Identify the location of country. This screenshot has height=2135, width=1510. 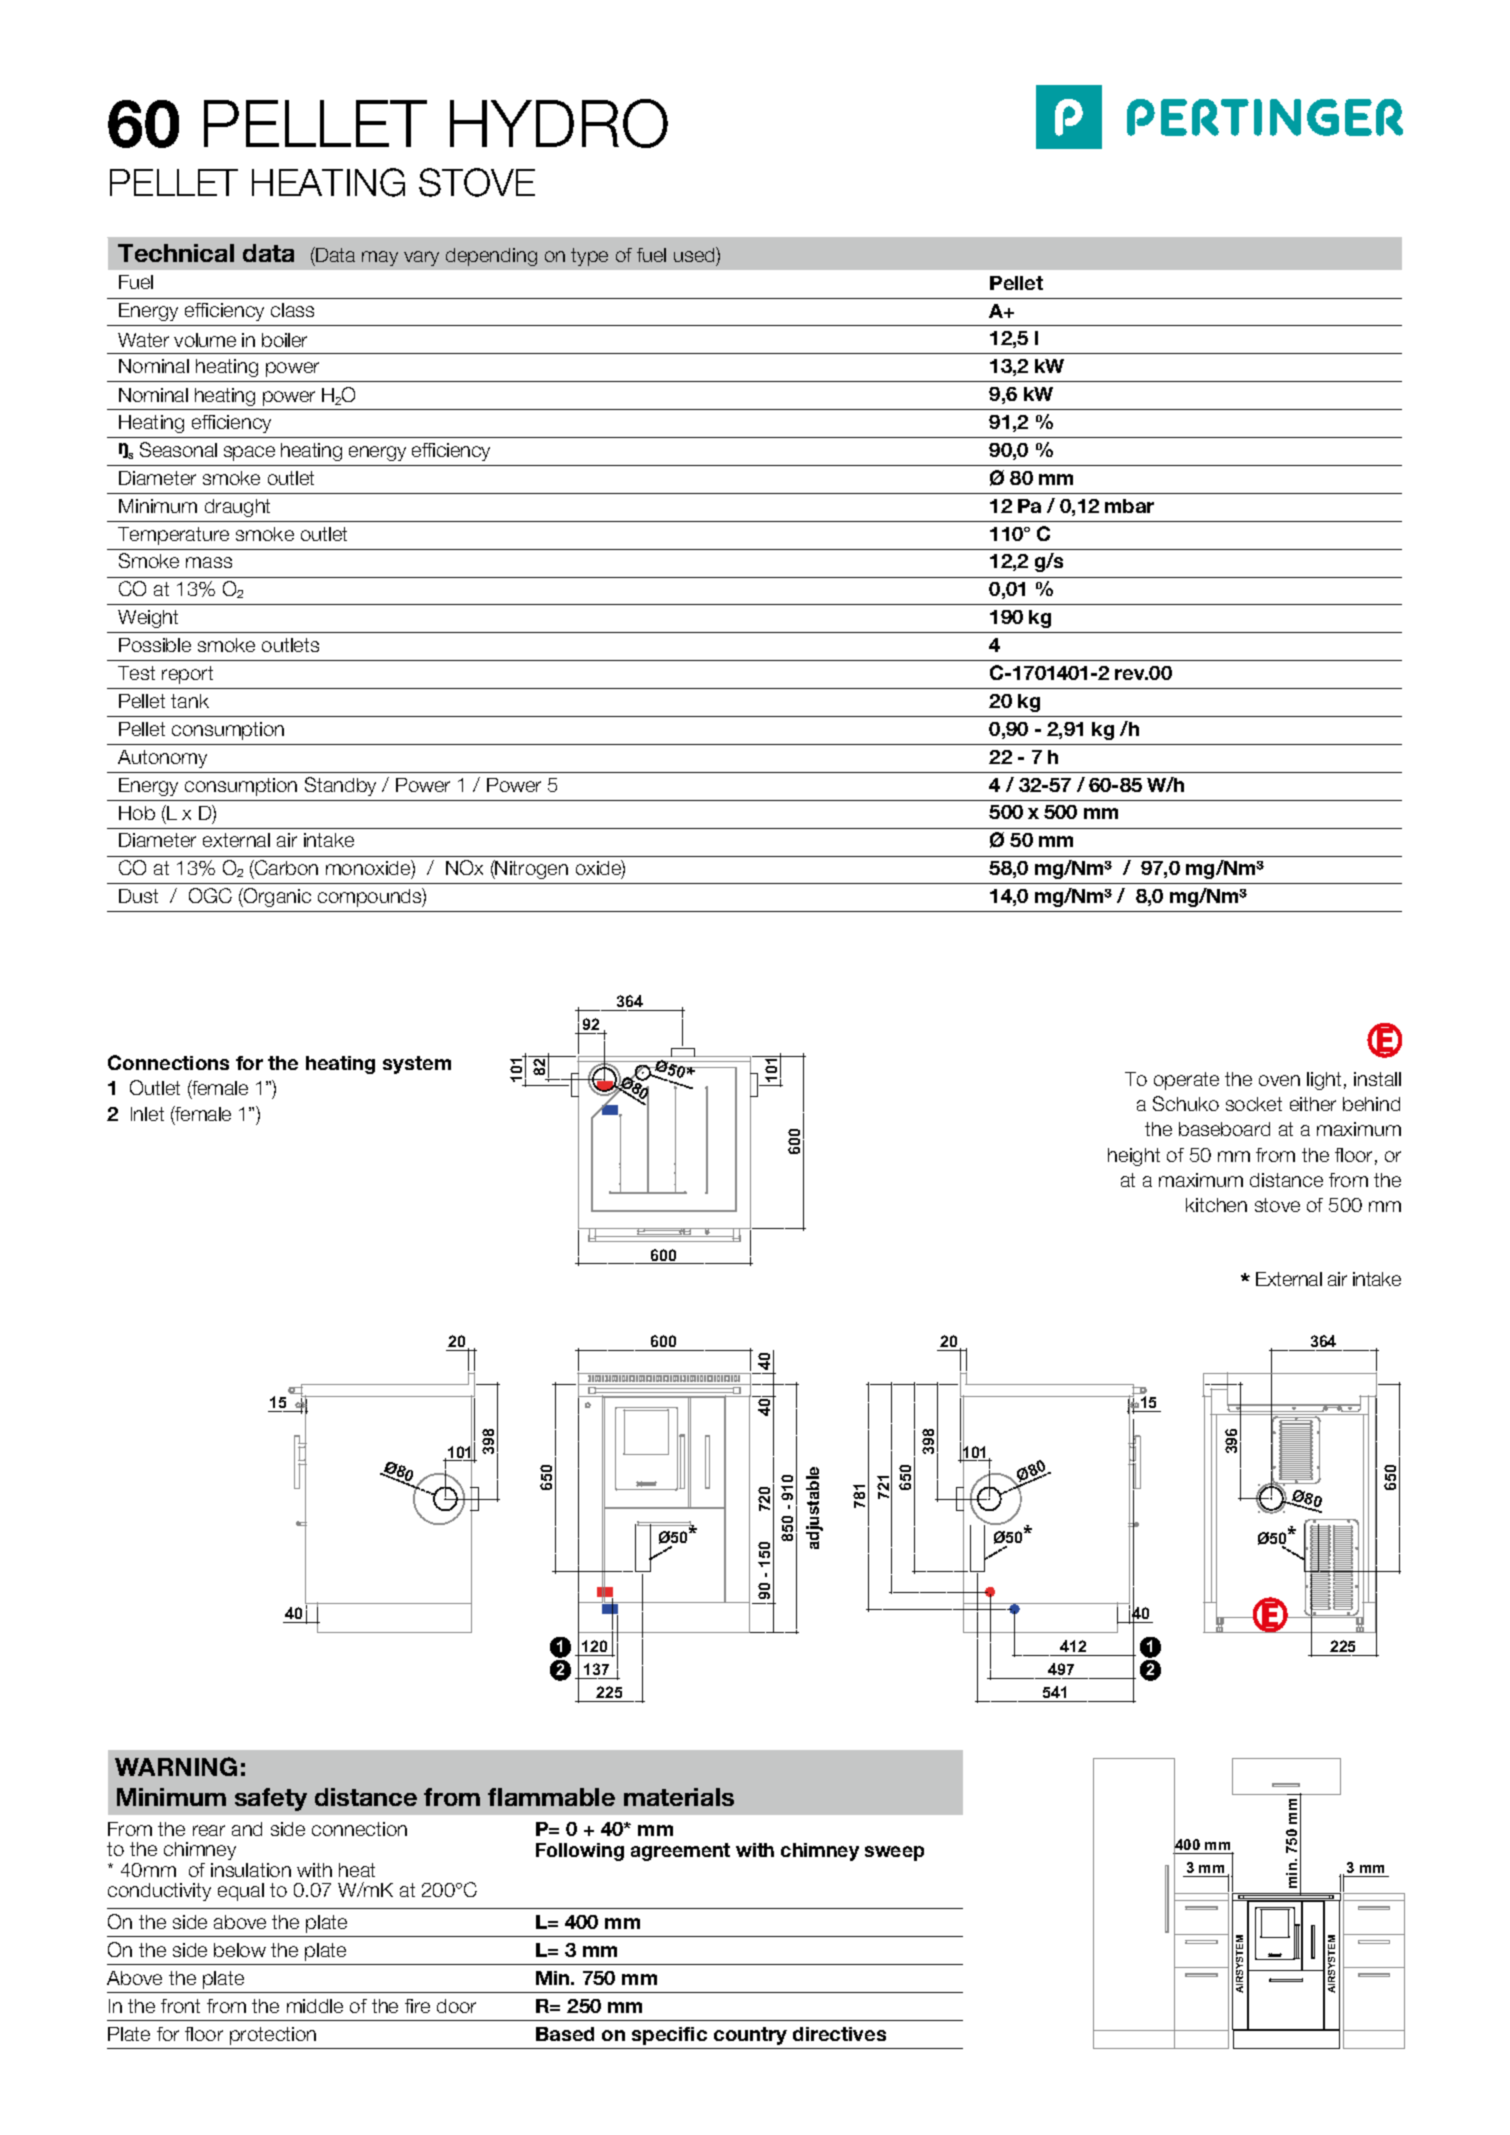
(750, 2036).
